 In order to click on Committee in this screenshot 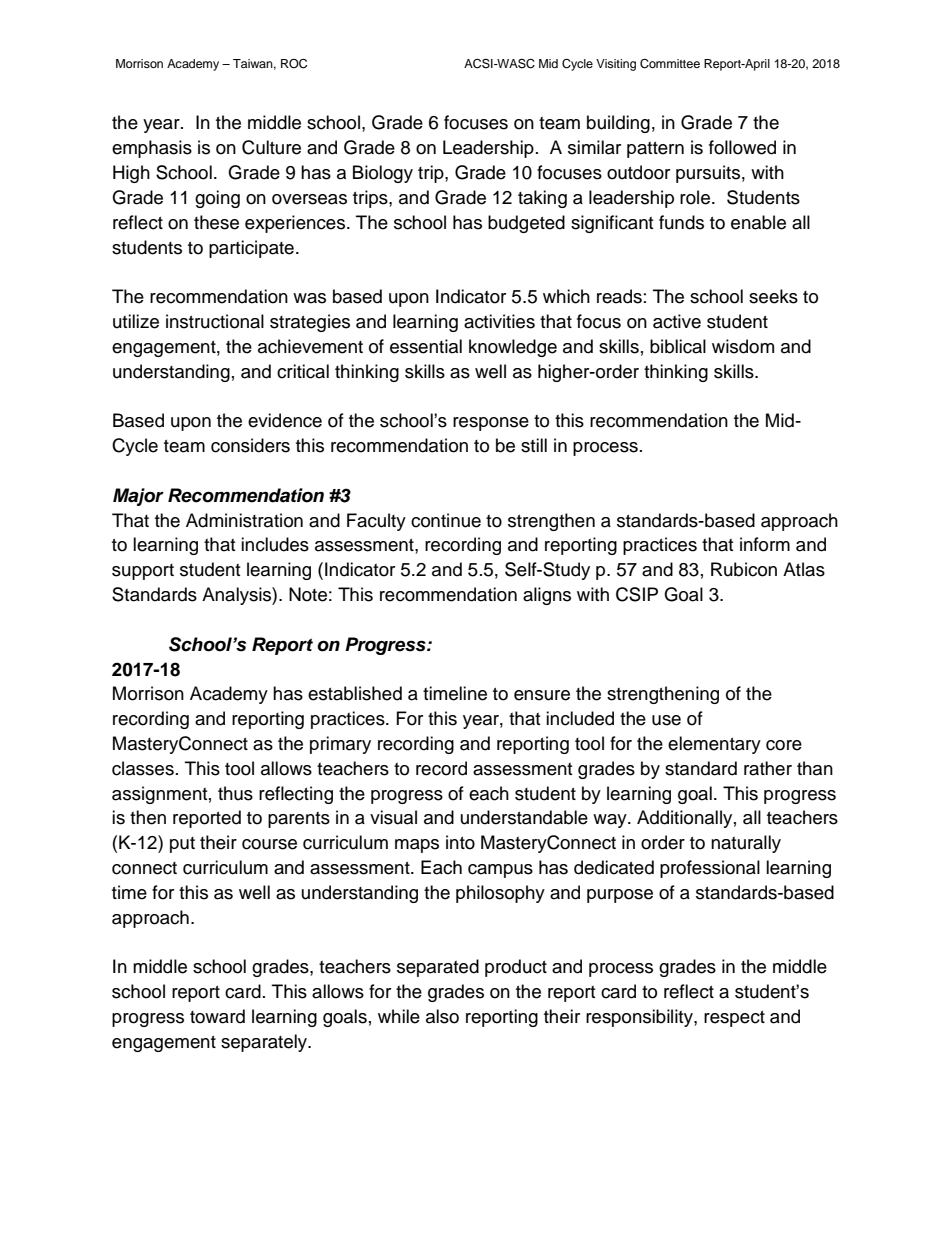, I will do `click(670, 64)`.
